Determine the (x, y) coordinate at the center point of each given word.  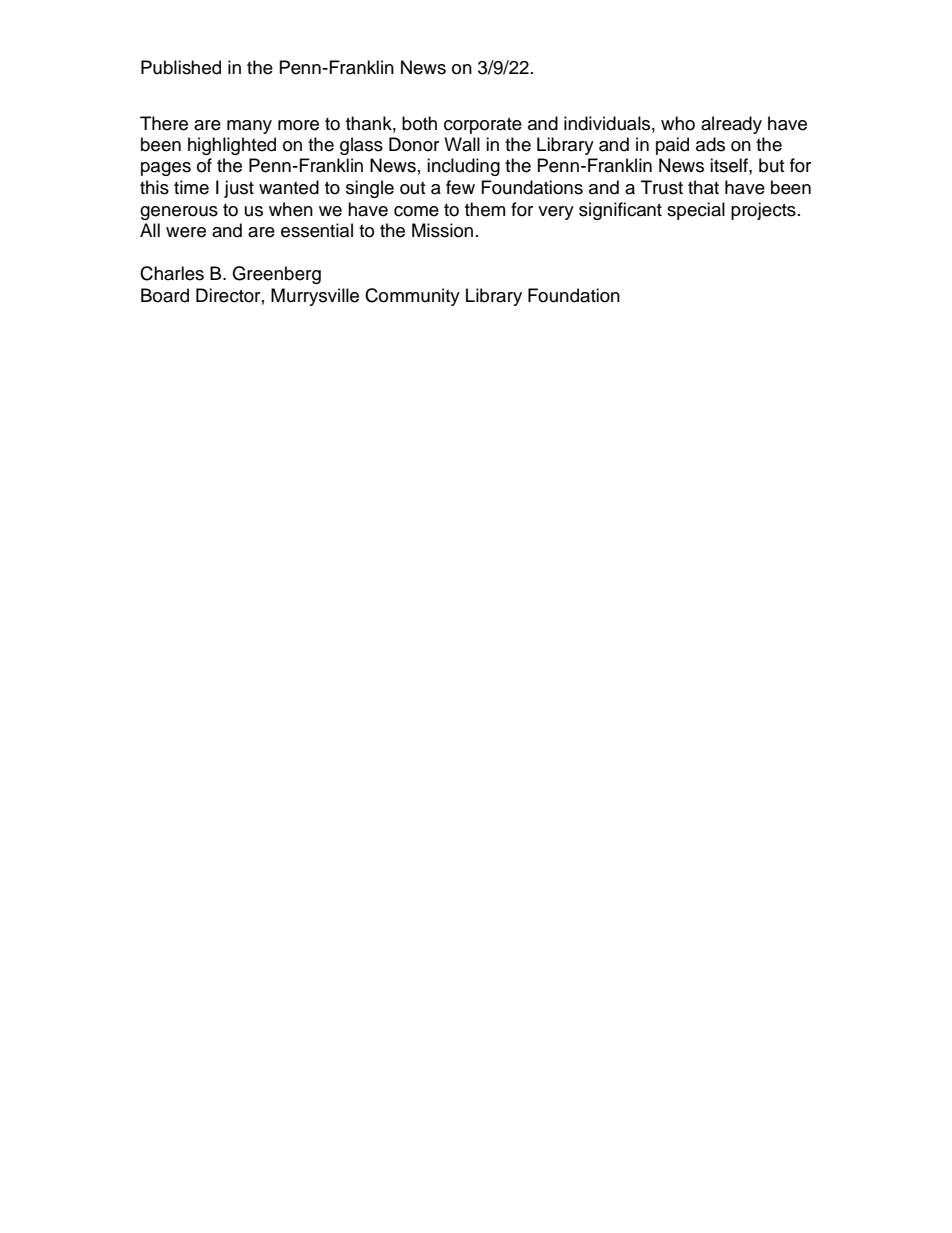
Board (165, 295)
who (678, 123)
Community (412, 297)
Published (181, 67)
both (419, 123)
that (703, 187)
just (239, 189)
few (460, 187)
